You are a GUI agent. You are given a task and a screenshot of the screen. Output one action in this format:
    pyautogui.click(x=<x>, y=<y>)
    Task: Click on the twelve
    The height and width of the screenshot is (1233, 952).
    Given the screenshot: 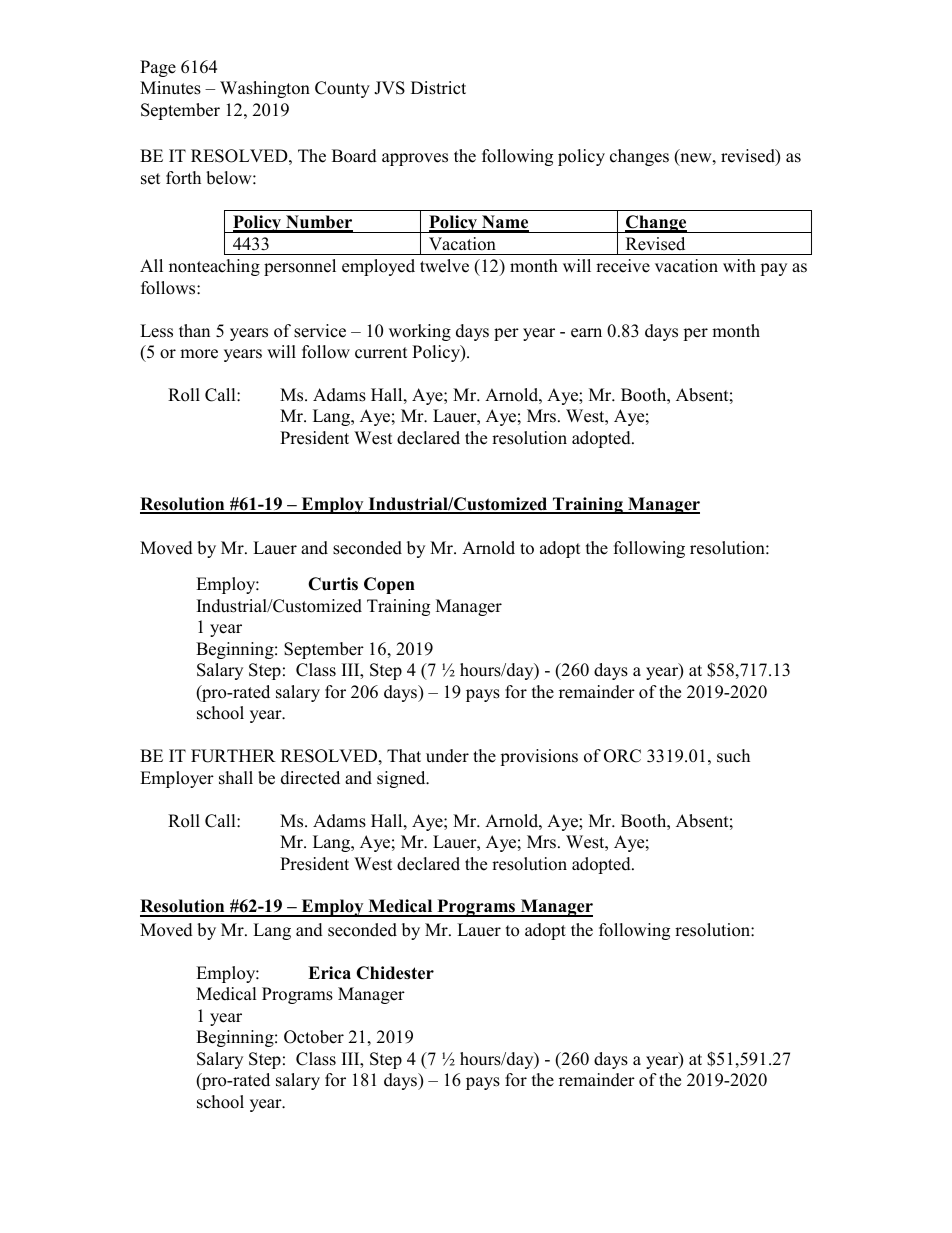 What is the action you would take?
    pyautogui.click(x=444, y=266)
